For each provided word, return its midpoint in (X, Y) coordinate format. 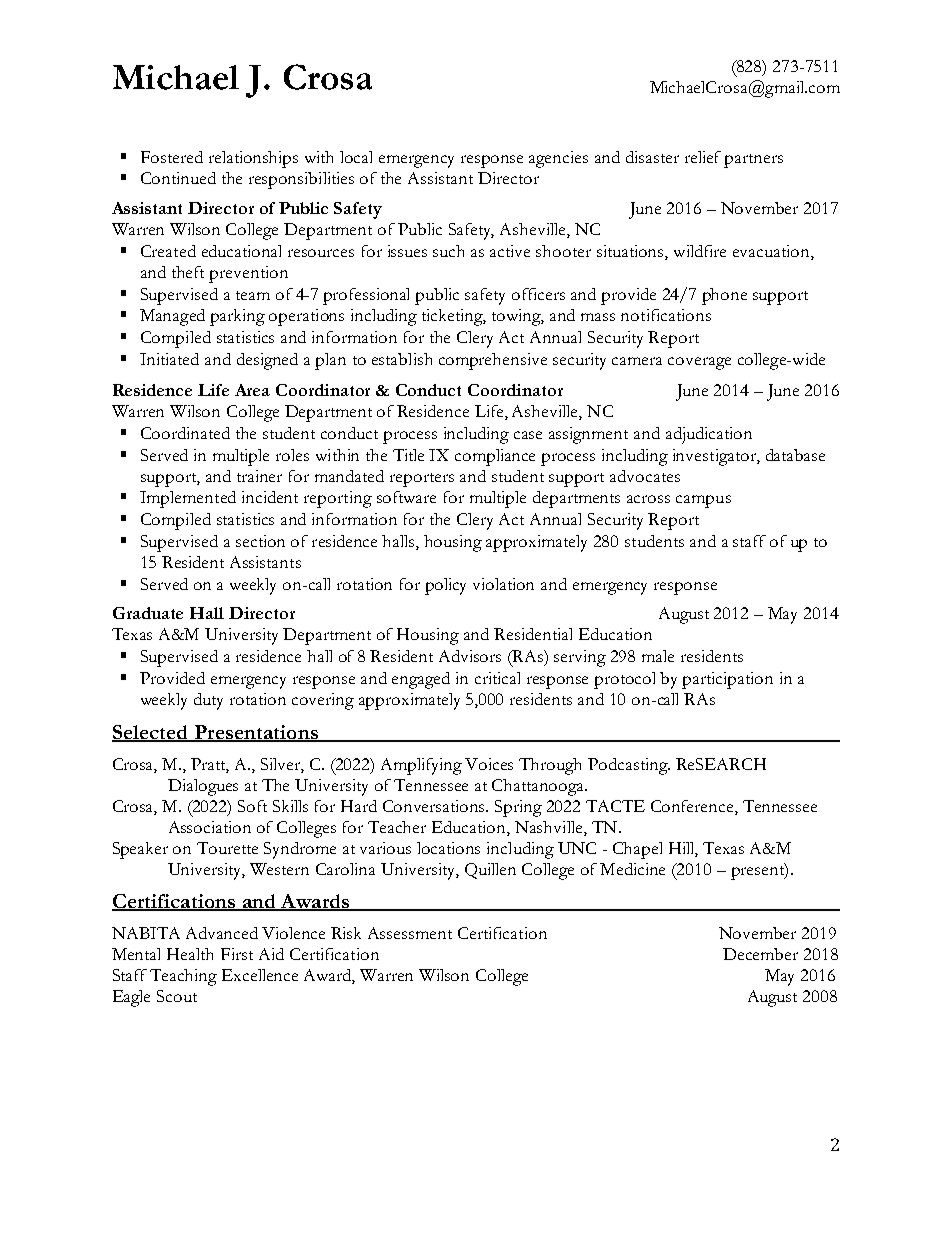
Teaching (183, 977)
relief (703, 157)
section (260, 541)
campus (703, 501)
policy (445, 586)
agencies (558, 159)
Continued (178, 178)
